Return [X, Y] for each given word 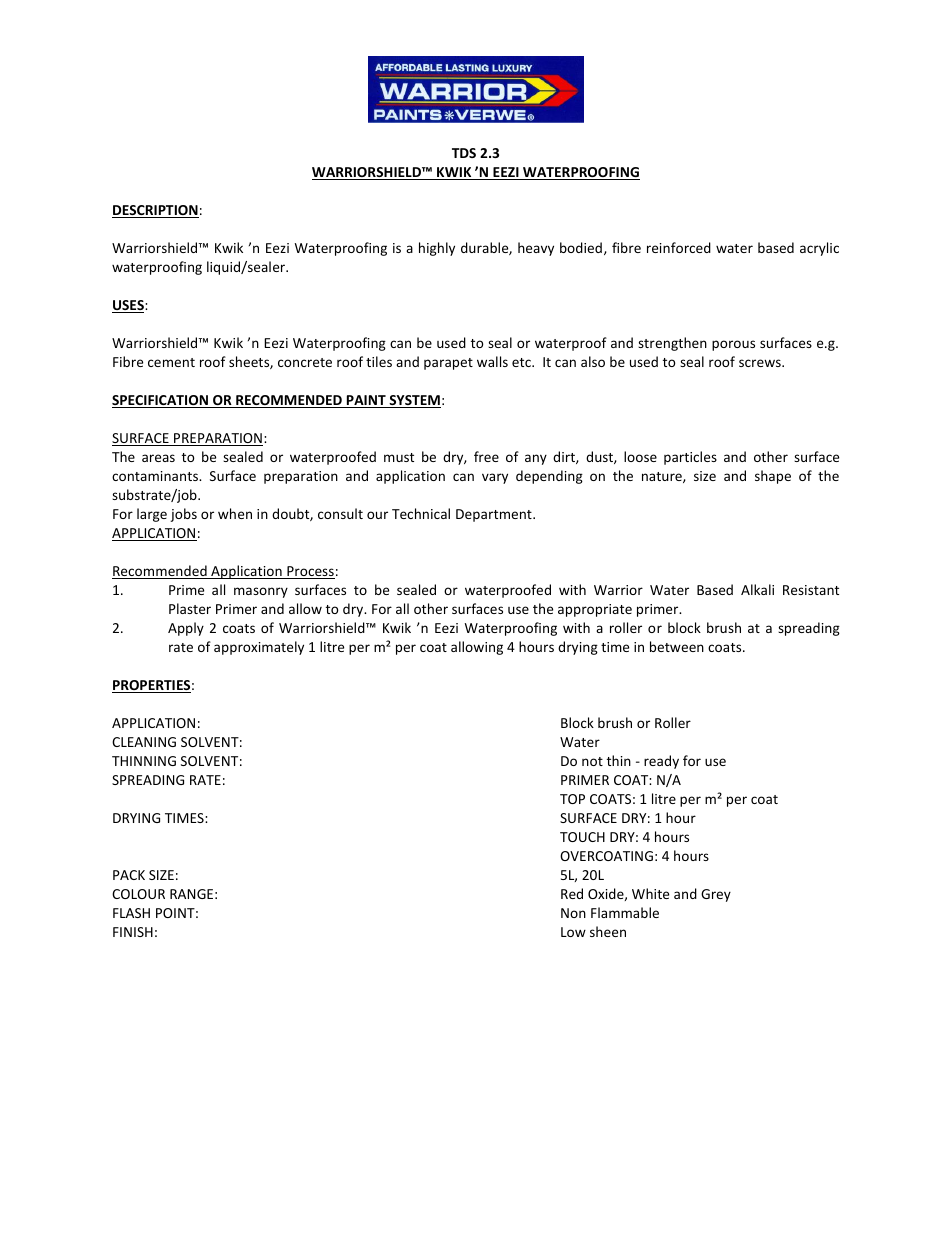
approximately [259, 648]
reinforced [679, 247]
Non [573, 913]
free [486, 456]
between [677, 646]
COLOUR [138, 894]
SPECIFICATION [161, 401]
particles [690, 458]
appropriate [595, 610]
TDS [464, 153]
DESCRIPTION [155, 211]
